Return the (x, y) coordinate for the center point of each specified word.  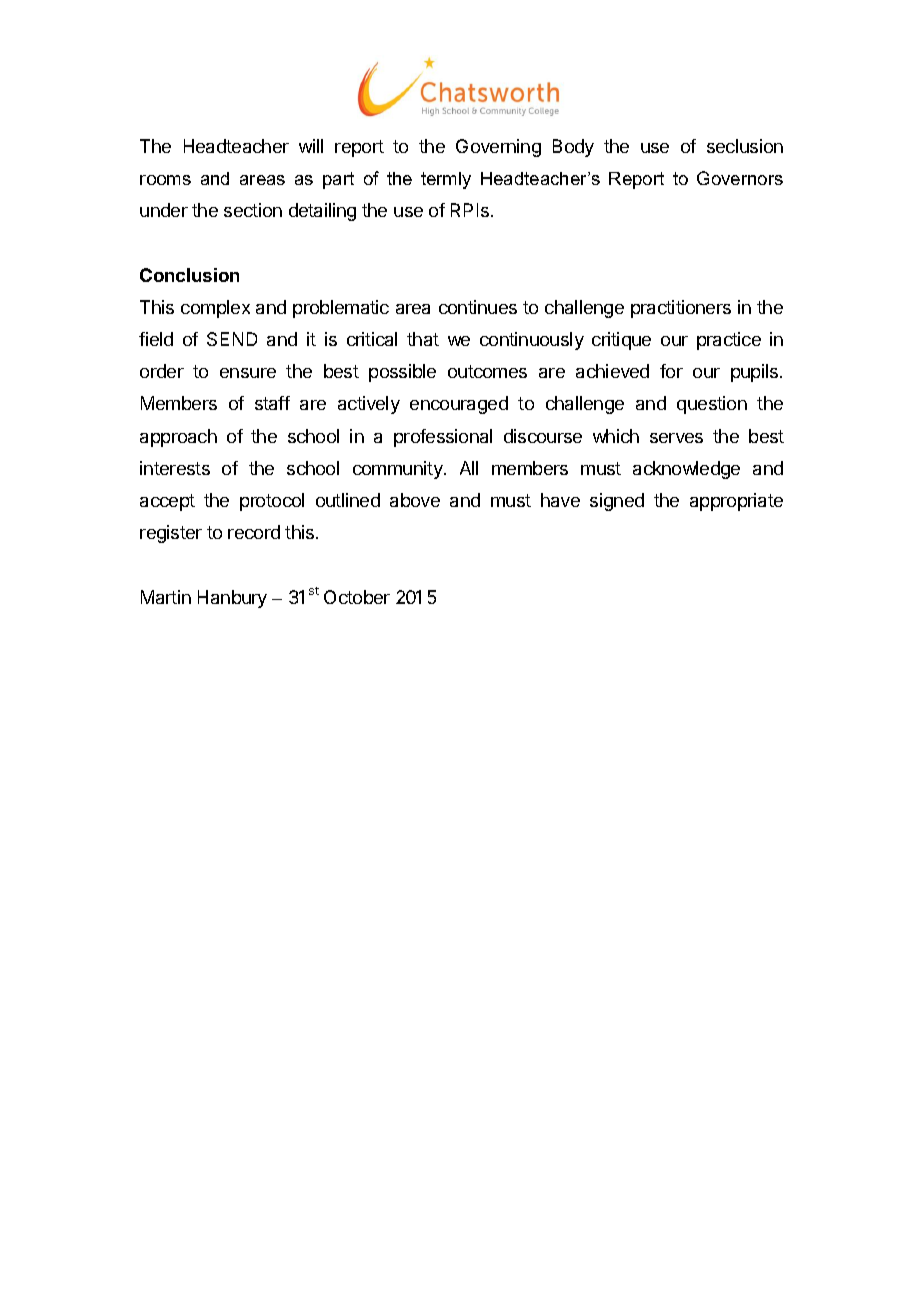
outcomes (487, 371)
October (357, 597)
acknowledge (686, 470)
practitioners (681, 309)
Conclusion (189, 275)
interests (175, 468)
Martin (166, 597)
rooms (165, 180)
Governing (498, 148)
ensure (248, 373)
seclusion (745, 146)
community (399, 470)
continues (478, 307)
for (671, 371)
